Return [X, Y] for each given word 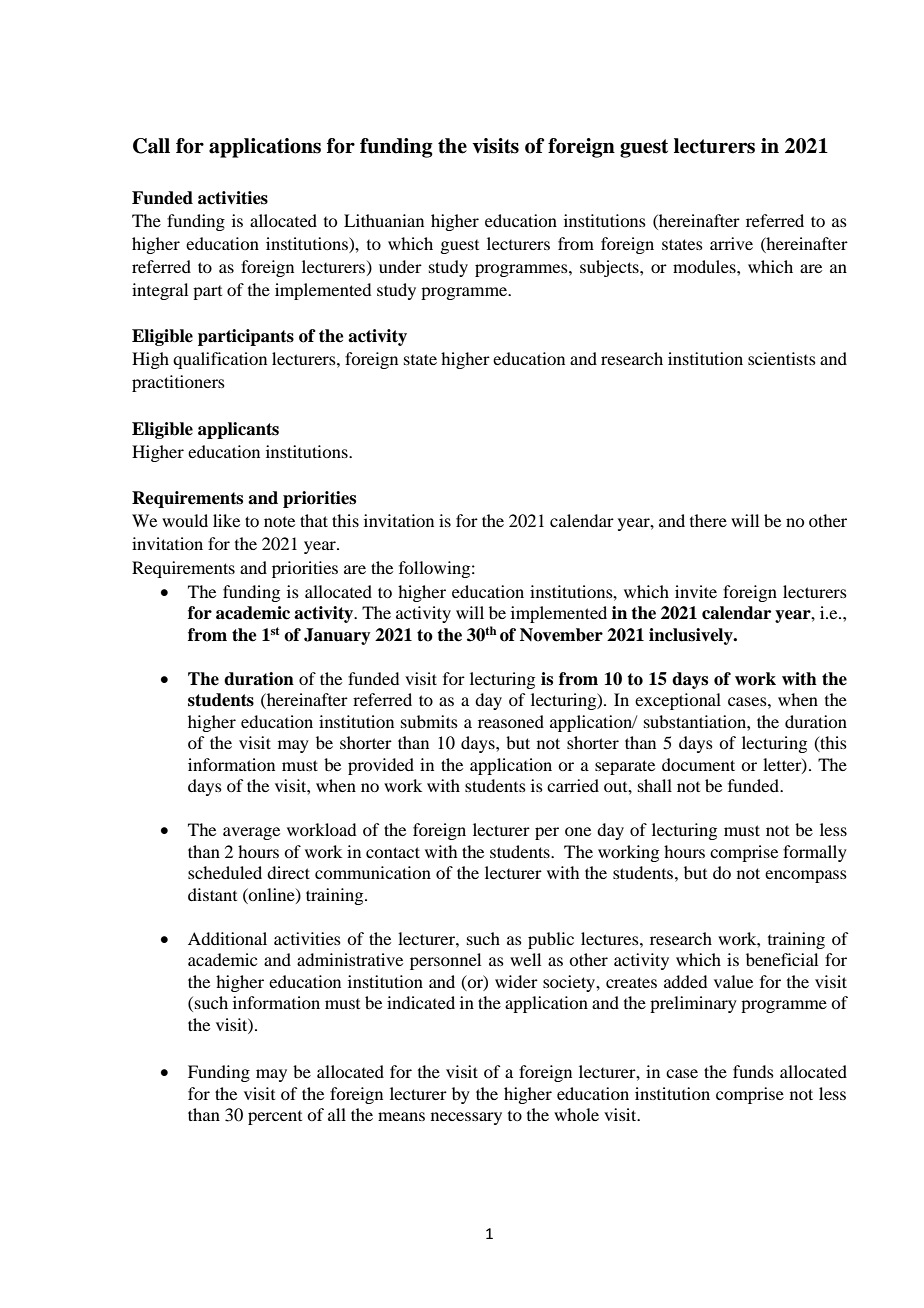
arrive [731, 243]
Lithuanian [384, 220]
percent [275, 1118]
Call [151, 146]
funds [753, 1071]
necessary [466, 1118]
